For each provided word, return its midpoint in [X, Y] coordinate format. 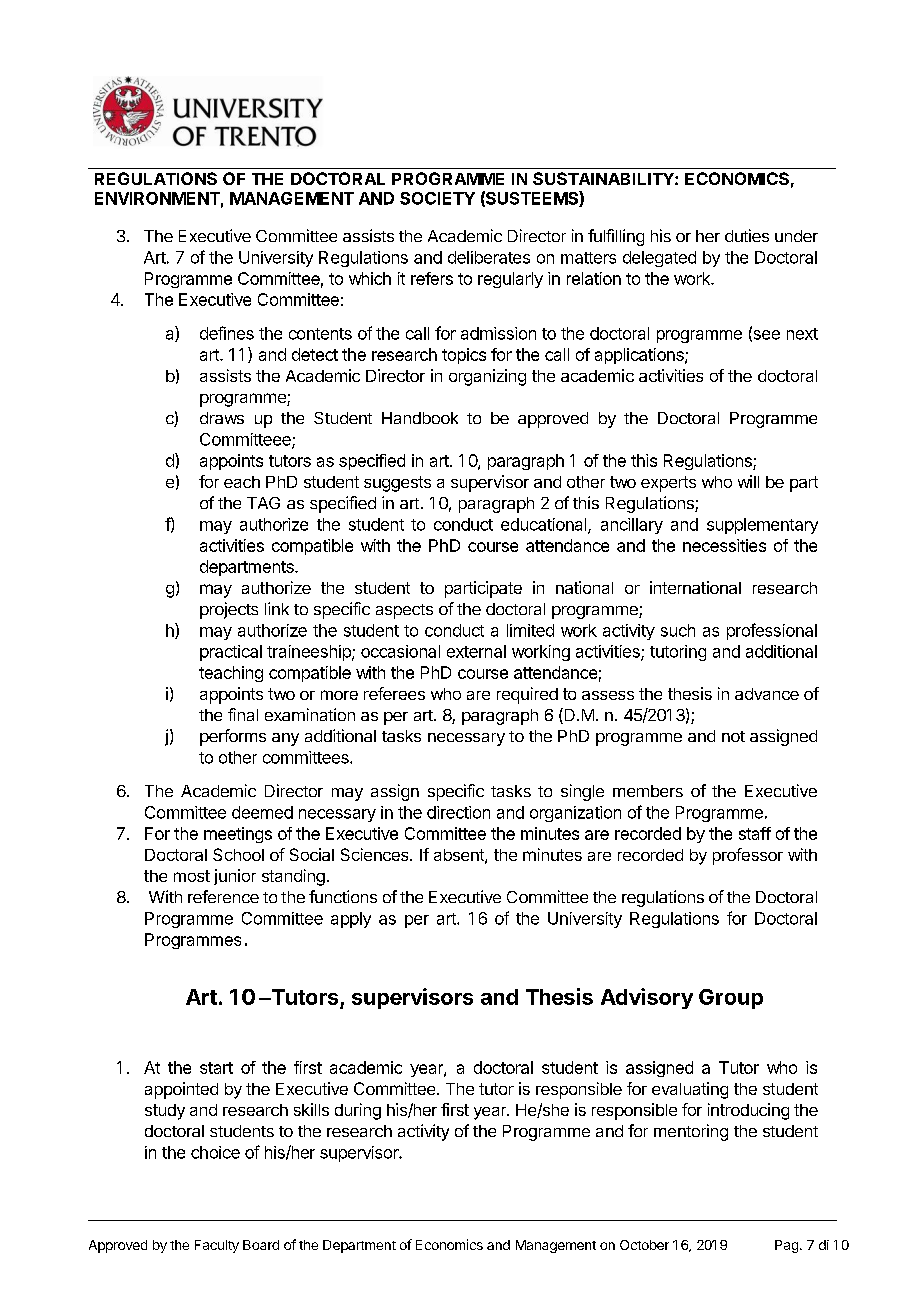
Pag [786, 1246]
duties [747, 235]
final [243, 714]
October [644, 1245]
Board [261, 1245]
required [527, 695]
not [733, 736]
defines [227, 333]
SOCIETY [437, 198]
